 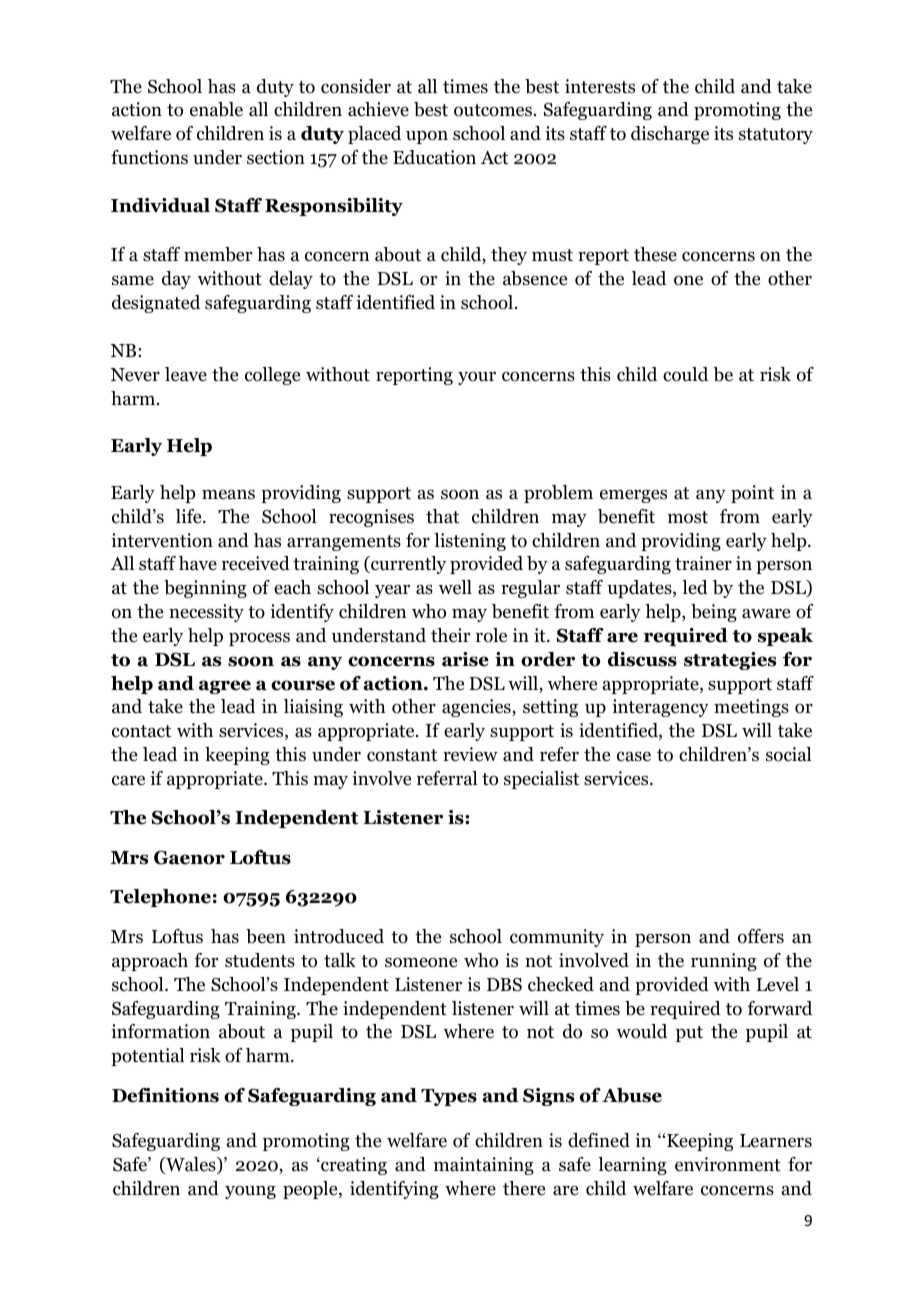 I want to click on their, so click(x=450, y=635).
